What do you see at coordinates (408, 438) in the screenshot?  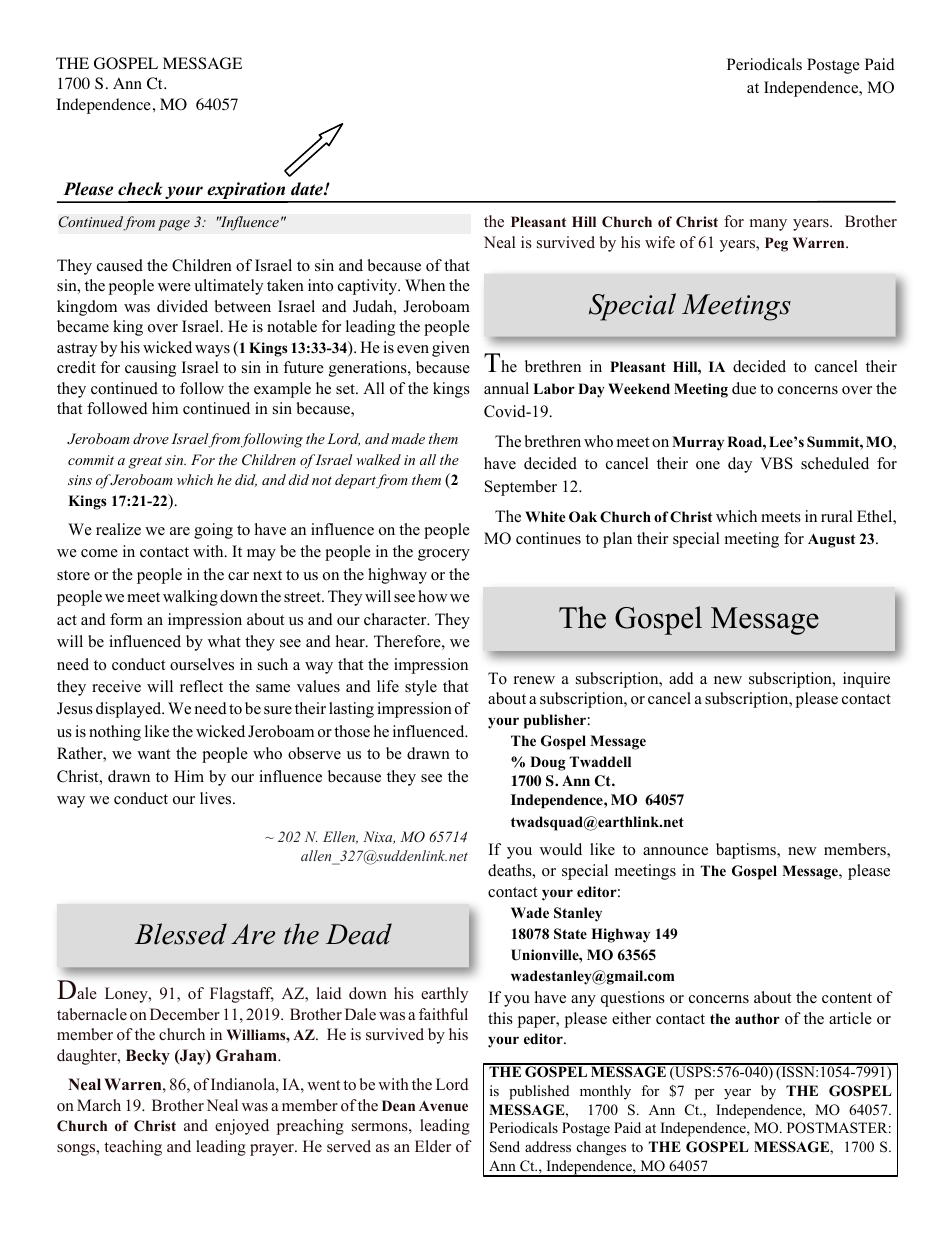 I see `made` at bounding box center [408, 438].
